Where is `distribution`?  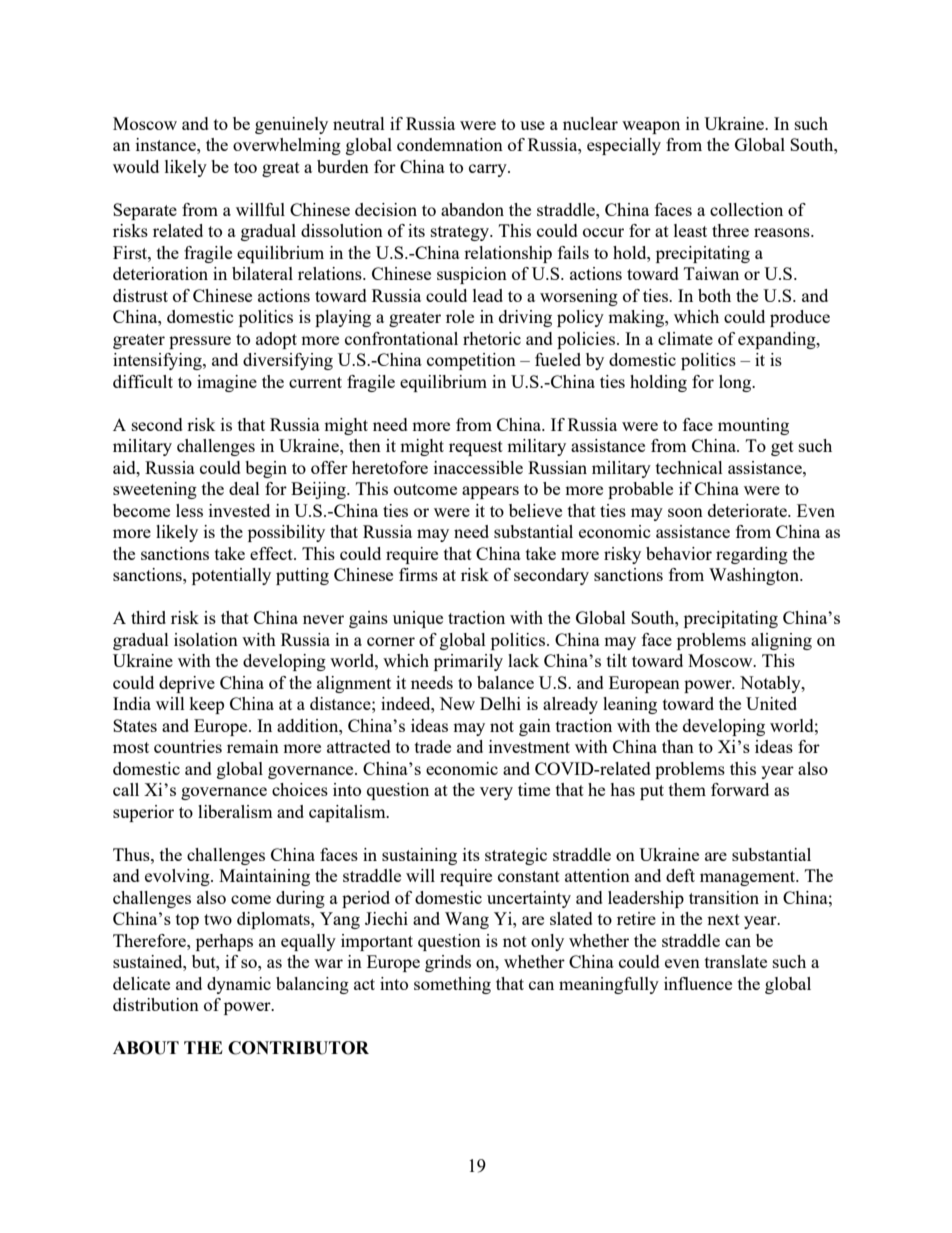 distribution is located at coordinates (156, 1004).
